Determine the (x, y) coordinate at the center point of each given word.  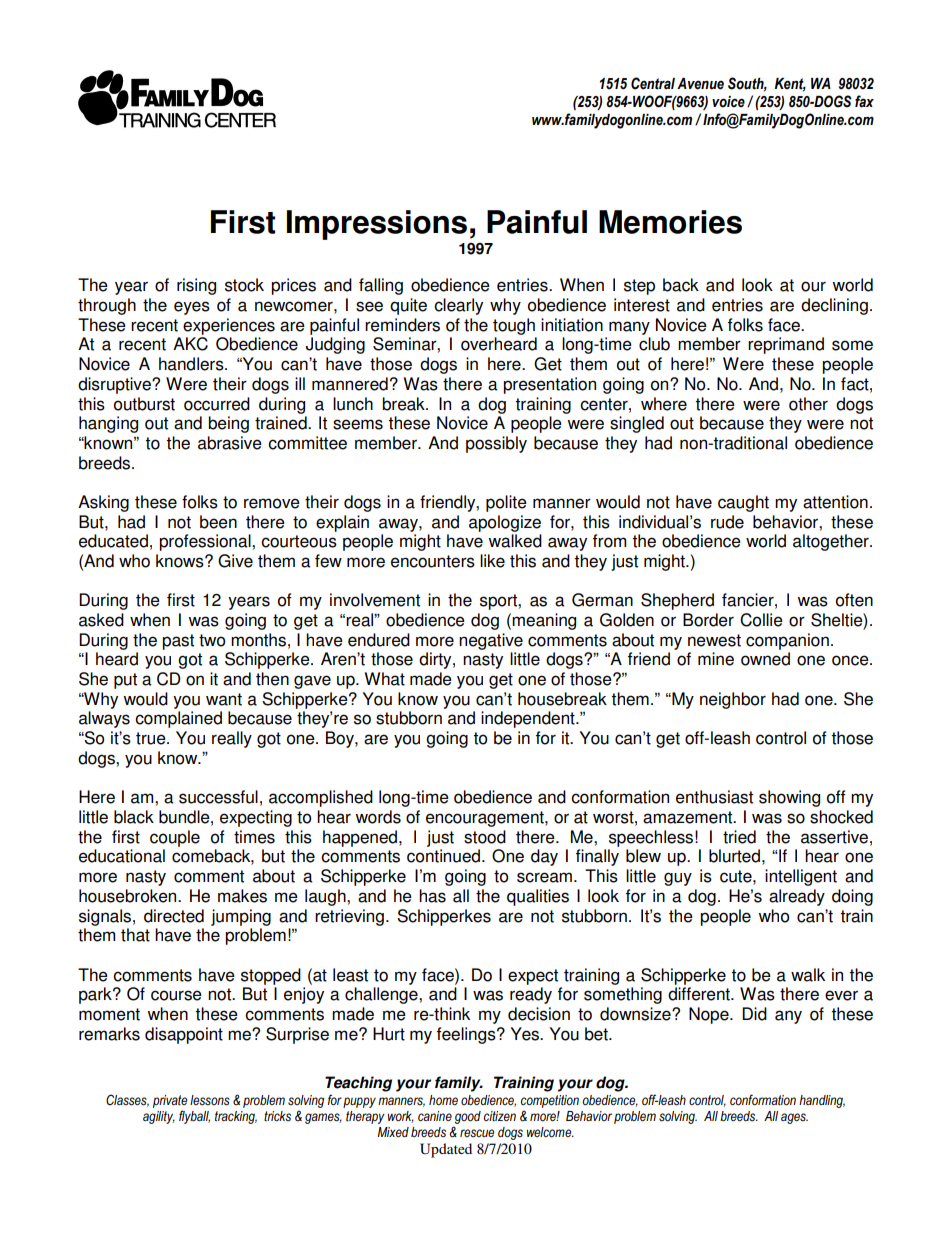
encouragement (486, 819)
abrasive (230, 443)
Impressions (377, 225)
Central (653, 83)
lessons (210, 1100)
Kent (790, 85)
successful (218, 797)
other (808, 404)
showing (789, 798)
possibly (496, 444)
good (468, 1117)
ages (794, 1118)
